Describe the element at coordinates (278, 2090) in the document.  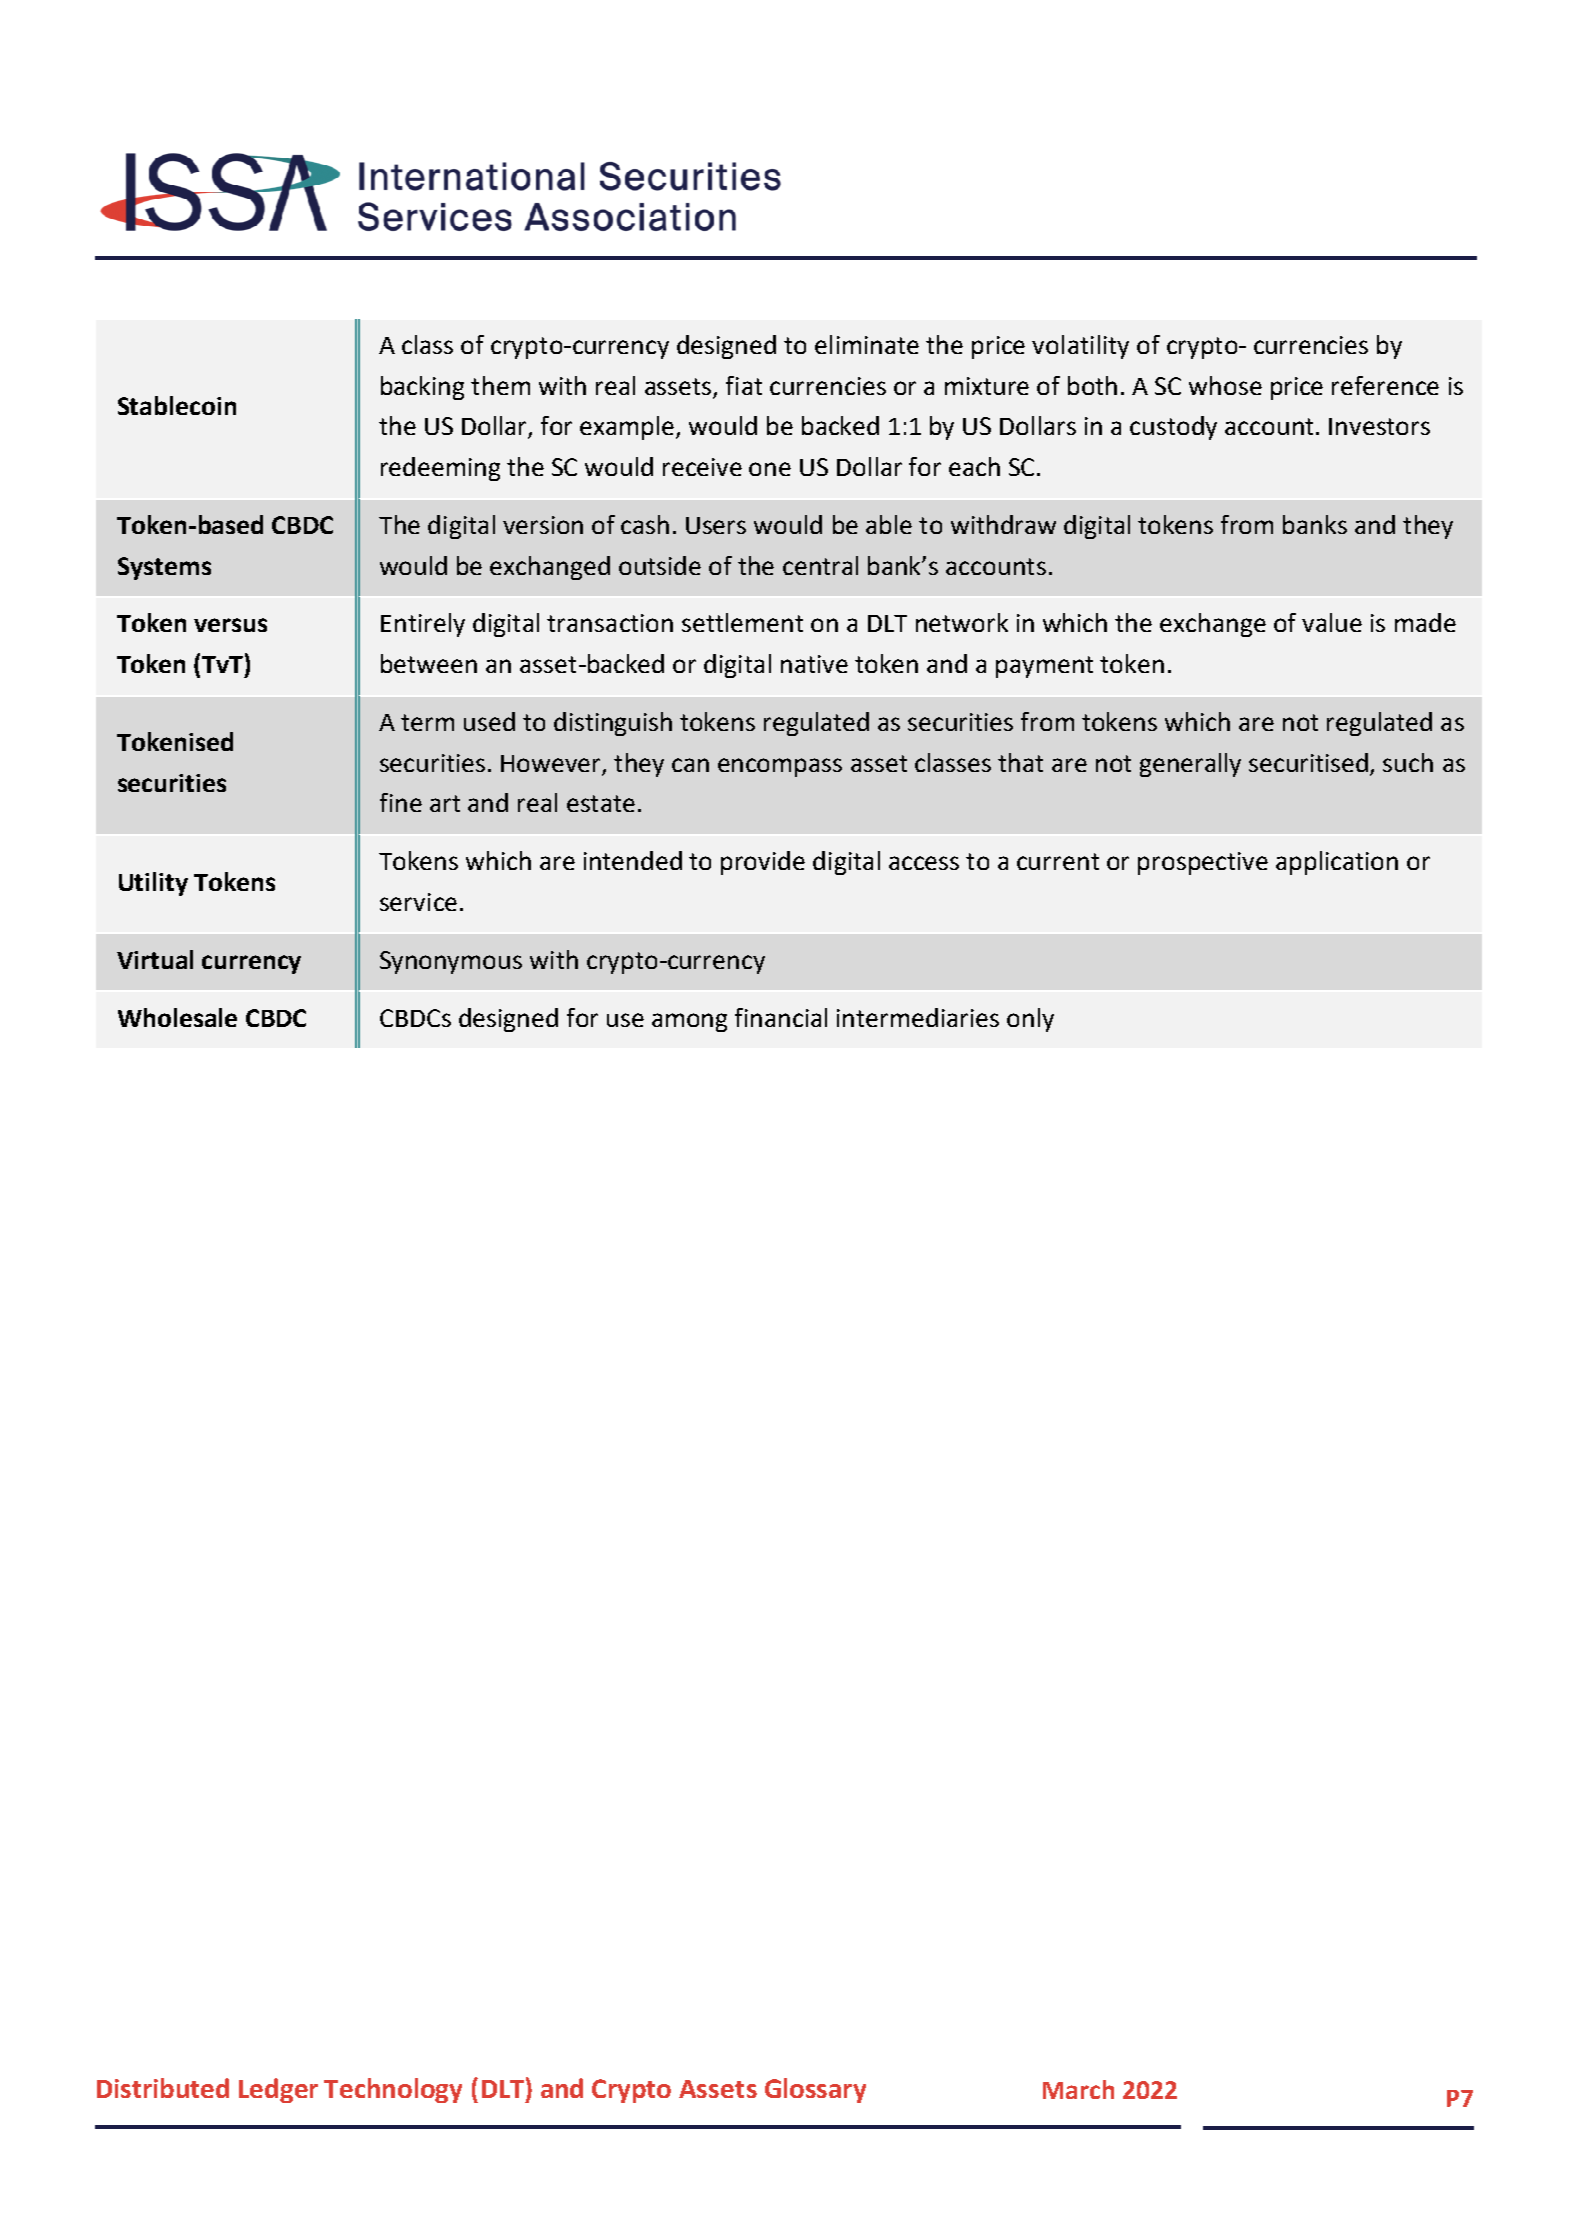
I see `Ledger` at that location.
